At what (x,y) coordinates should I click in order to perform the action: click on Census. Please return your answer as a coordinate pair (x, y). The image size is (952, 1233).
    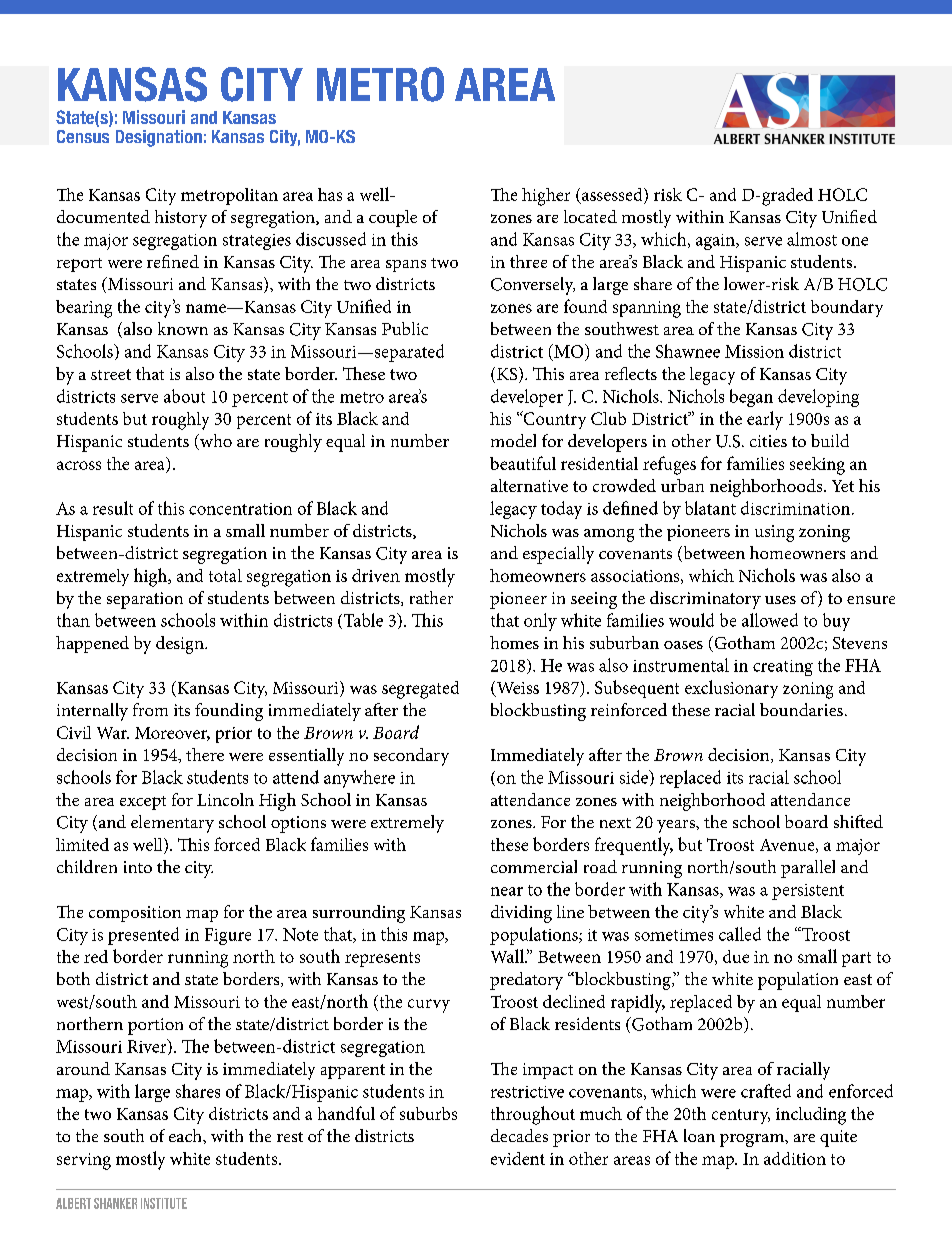
    Looking at the image, I should click on (83, 136).
